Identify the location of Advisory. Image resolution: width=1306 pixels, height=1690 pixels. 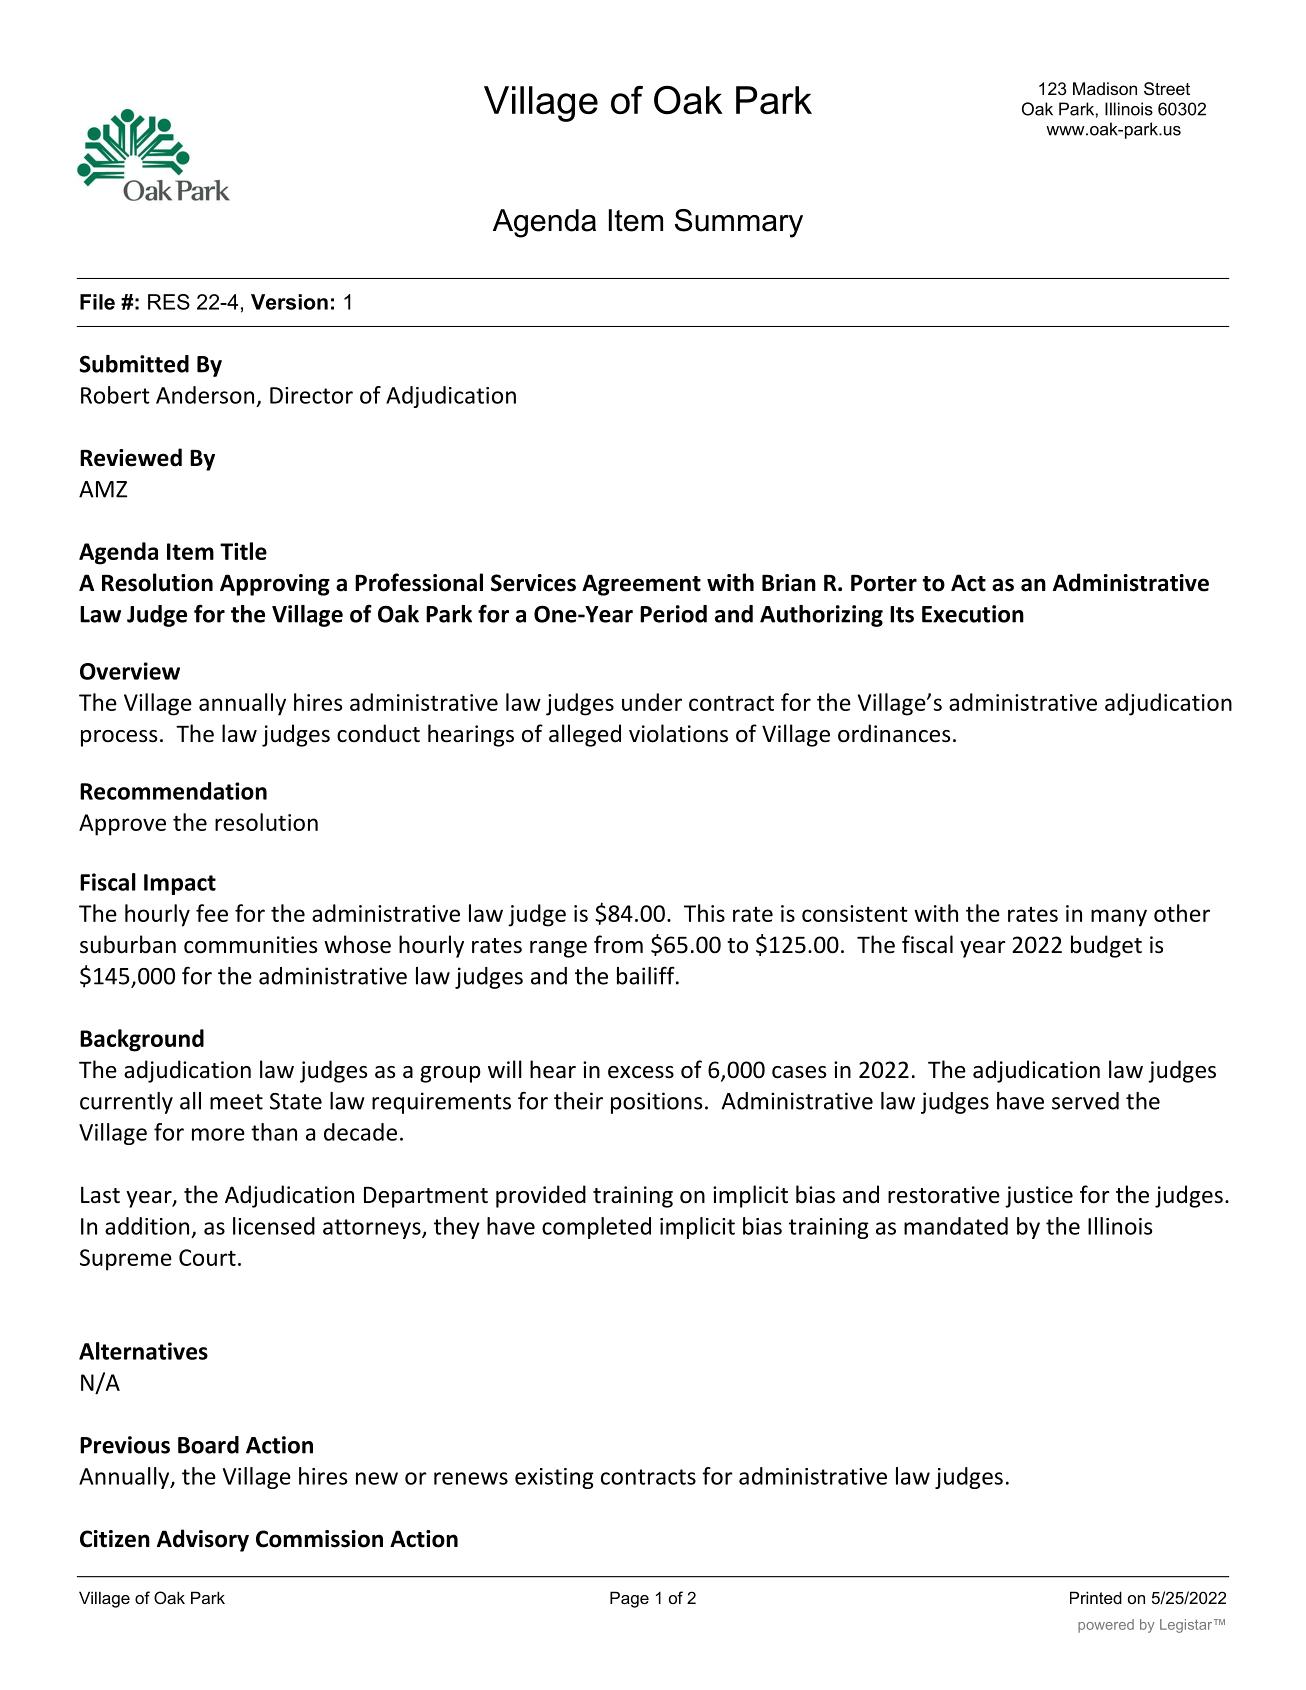
(203, 1540).
